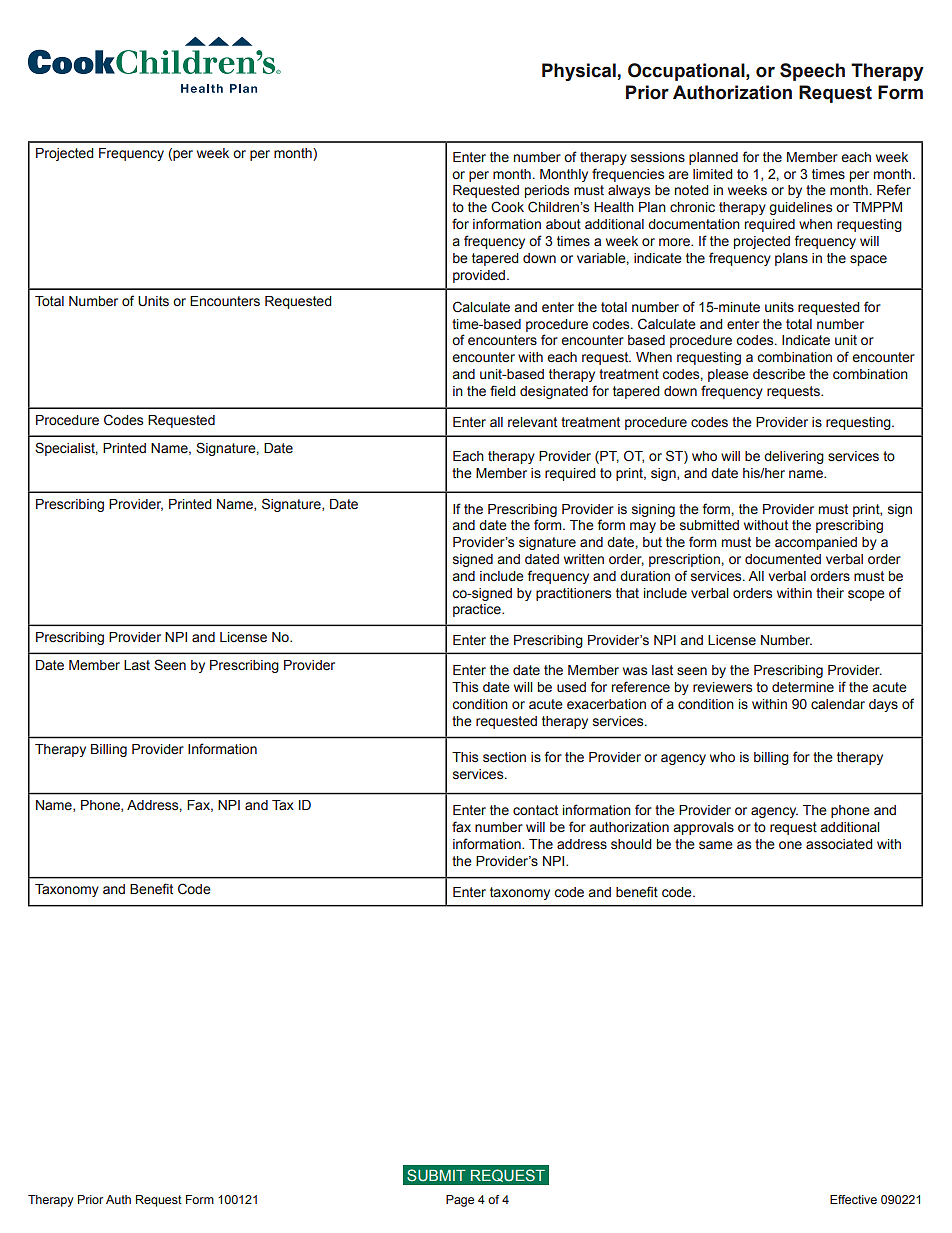 The width and height of the image is (952, 1233). Describe the element at coordinates (704, 828) in the image. I see `approvals` at that location.
